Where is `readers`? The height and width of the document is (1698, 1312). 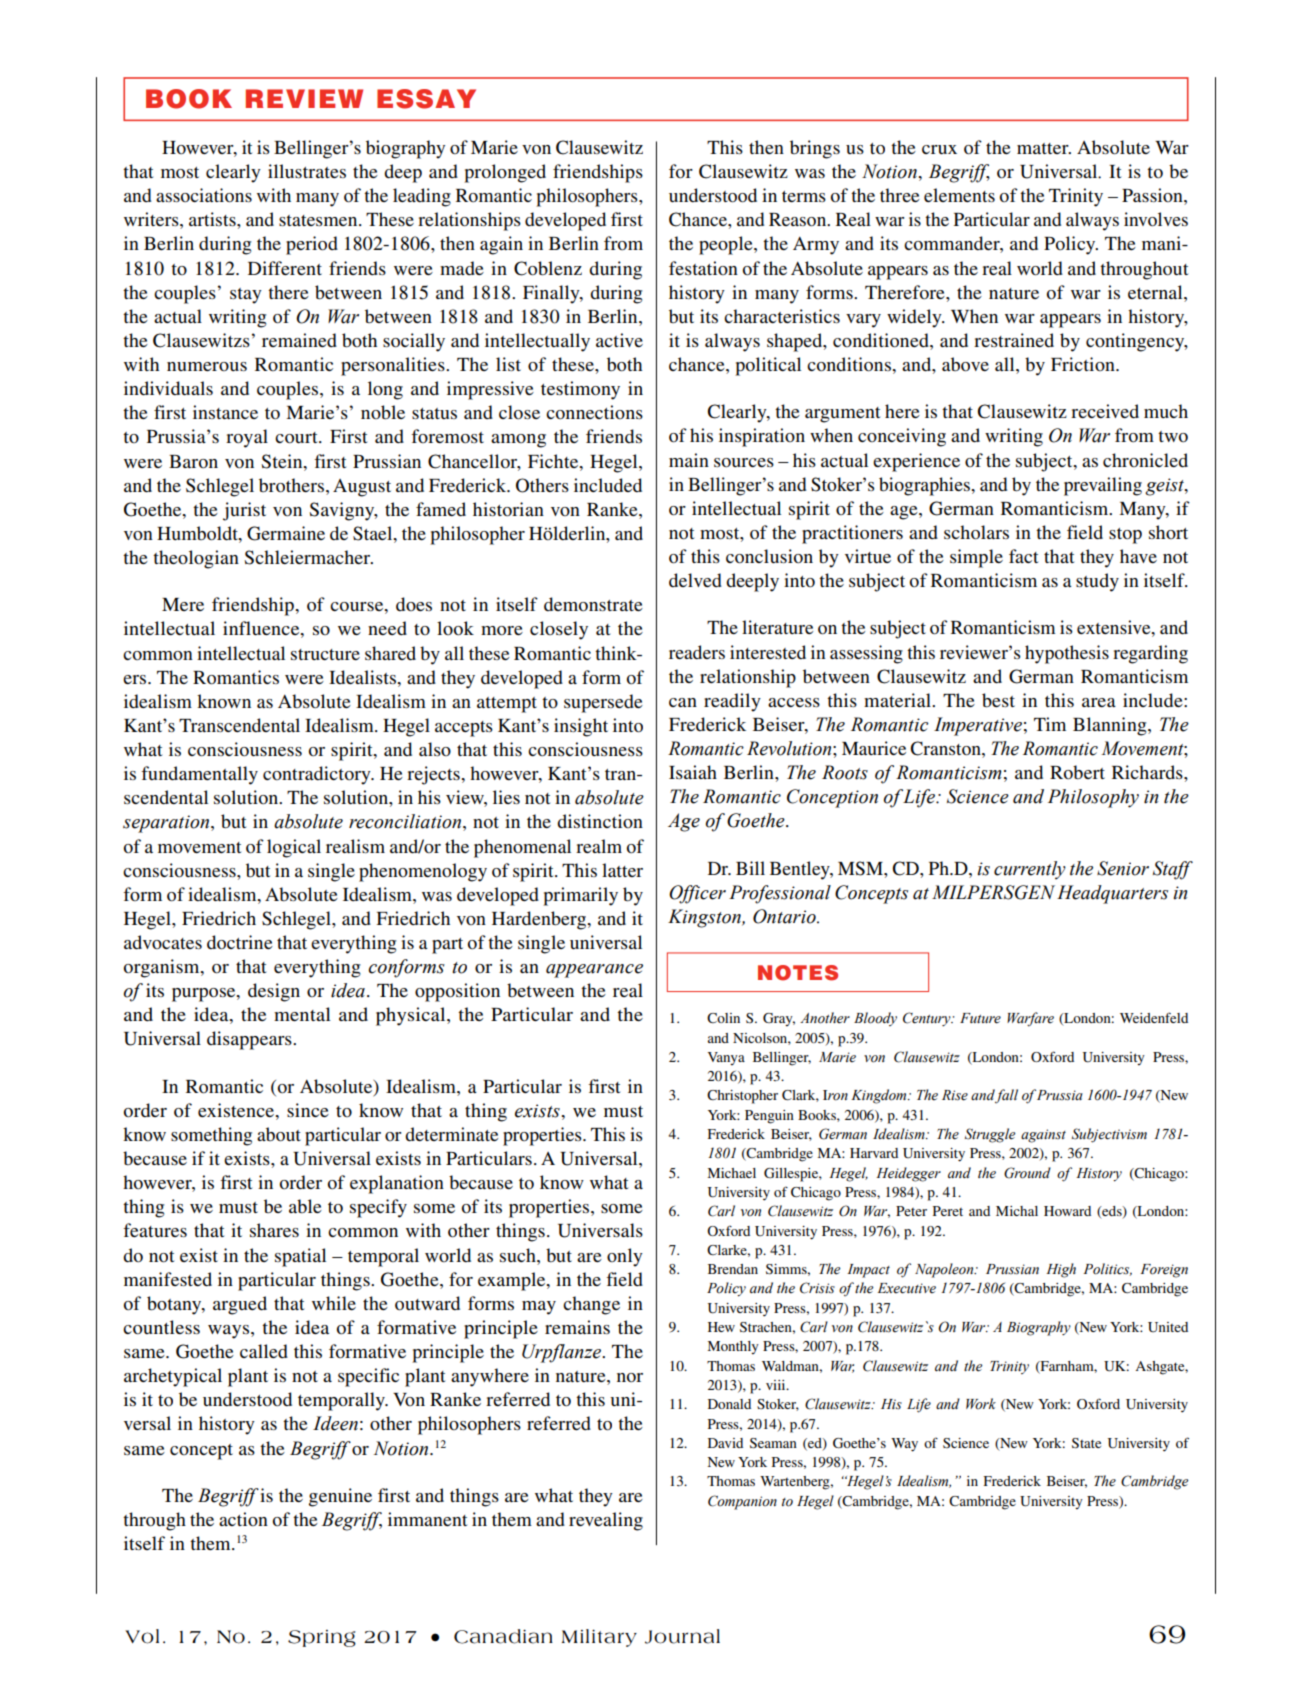 readers is located at coordinates (697, 652).
